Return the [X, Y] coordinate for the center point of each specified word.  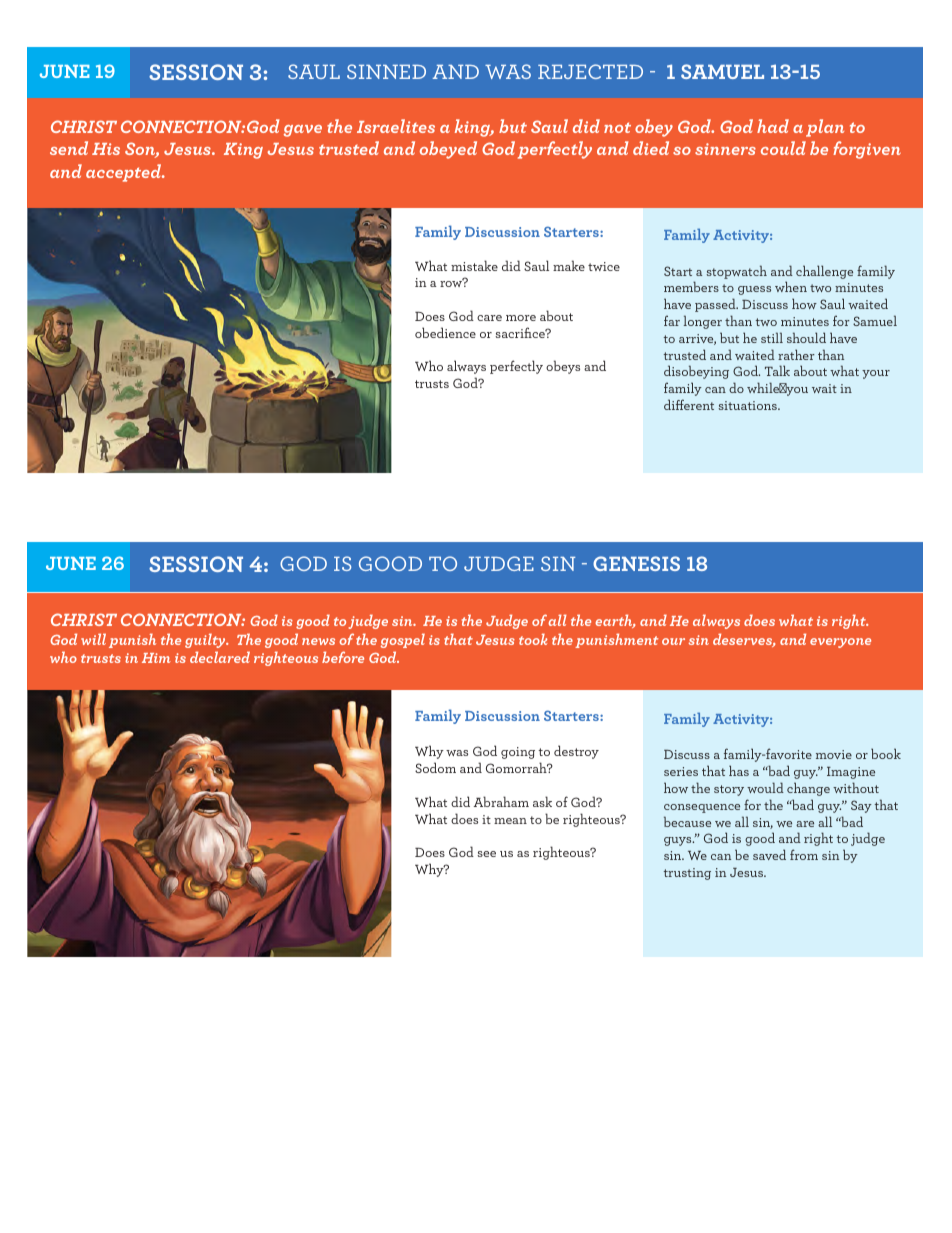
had [773, 126]
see [486, 854]
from [804, 854]
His [106, 149]
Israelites [396, 126]
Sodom [435, 767]
